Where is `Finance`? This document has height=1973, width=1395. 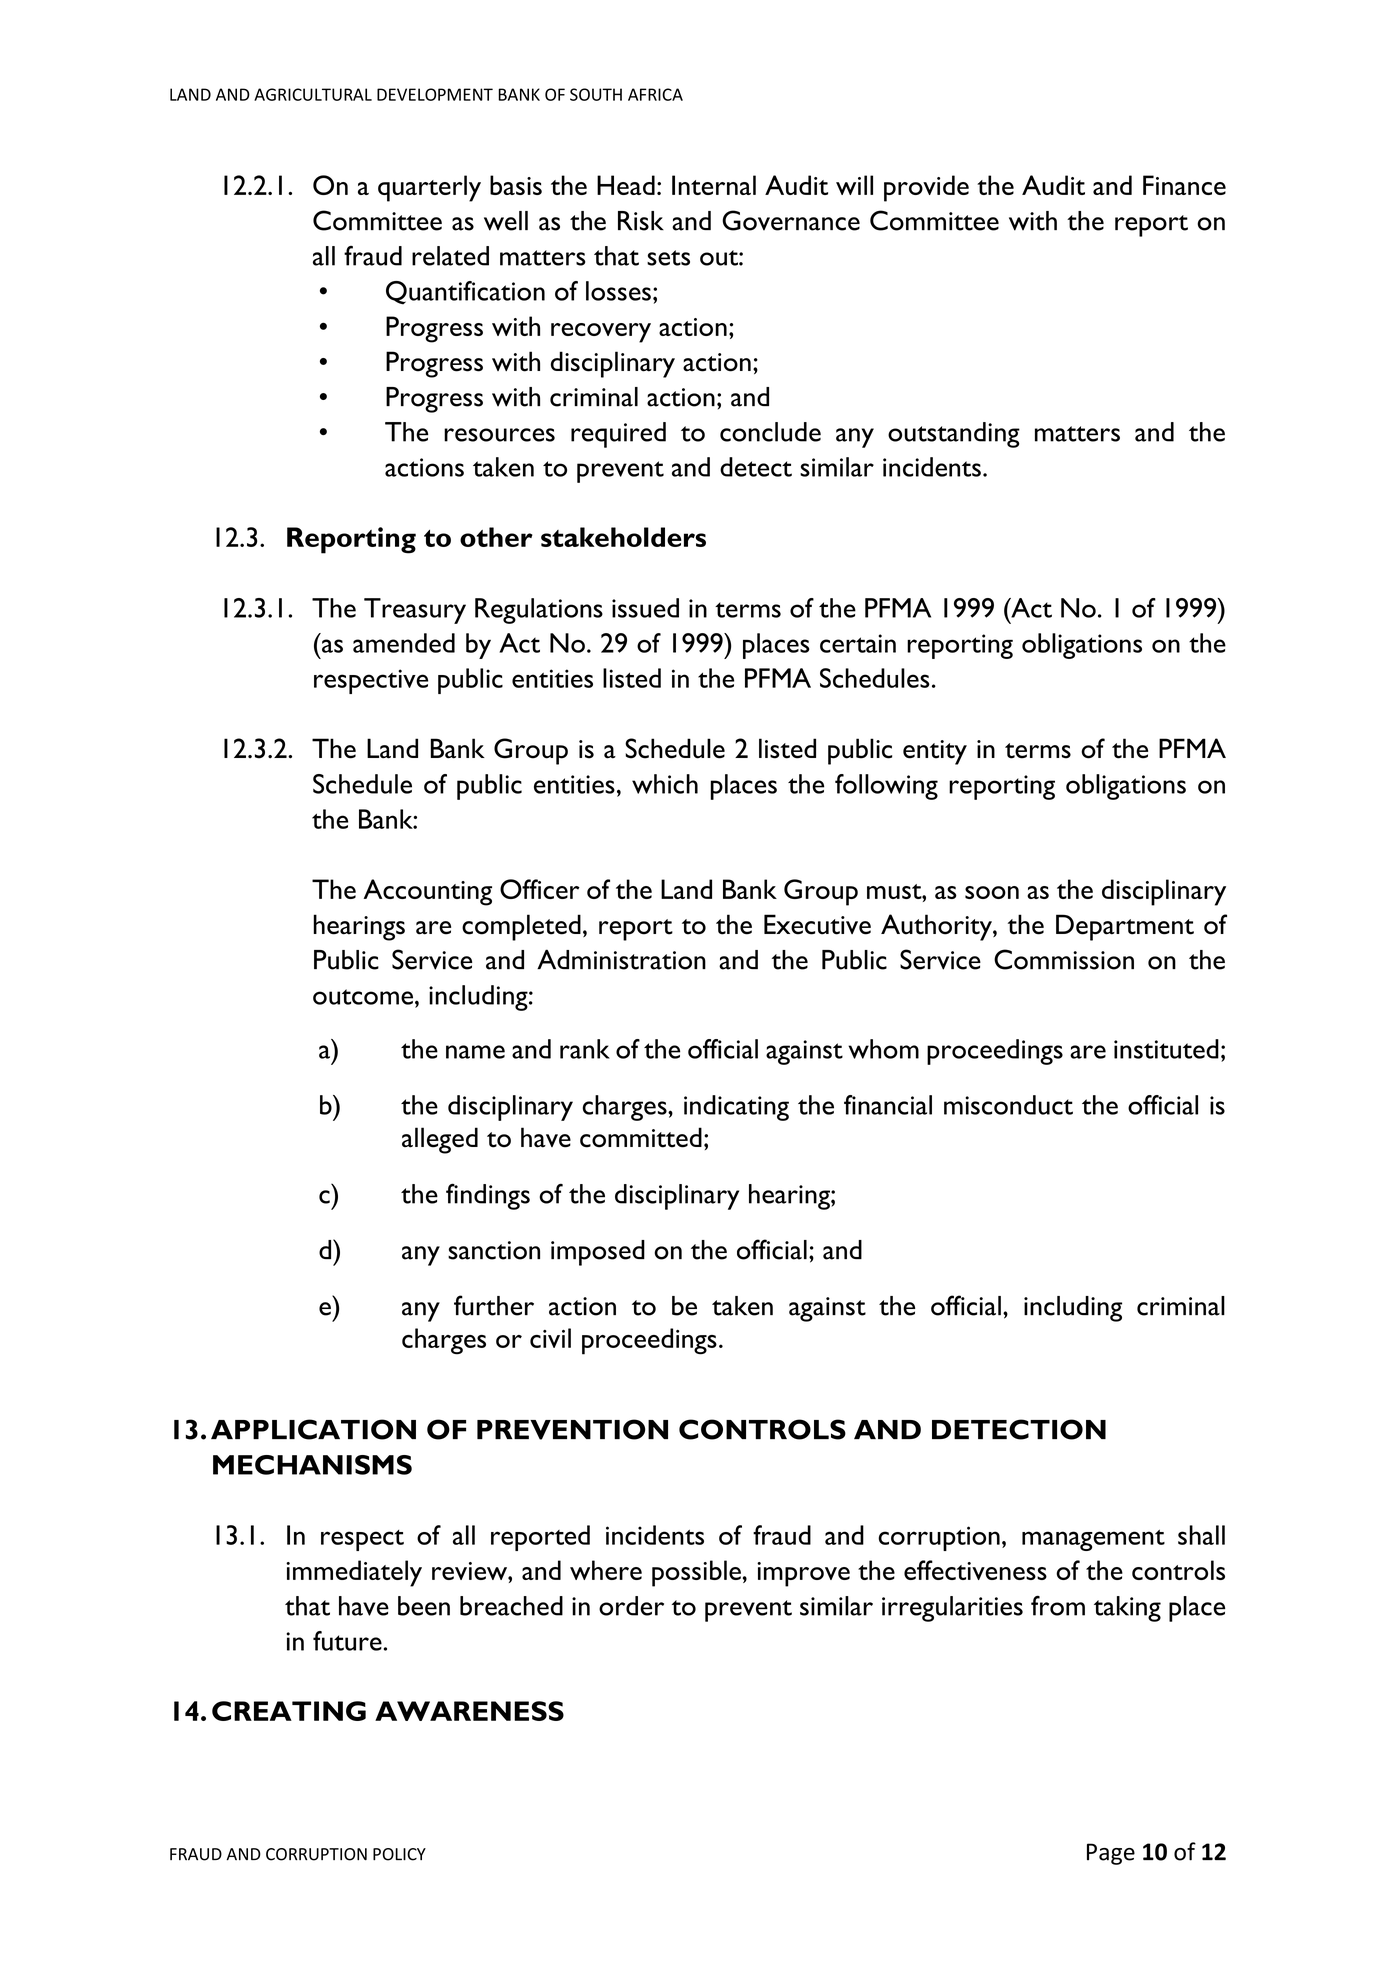
Finance is located at coordinates (1184, 185).
